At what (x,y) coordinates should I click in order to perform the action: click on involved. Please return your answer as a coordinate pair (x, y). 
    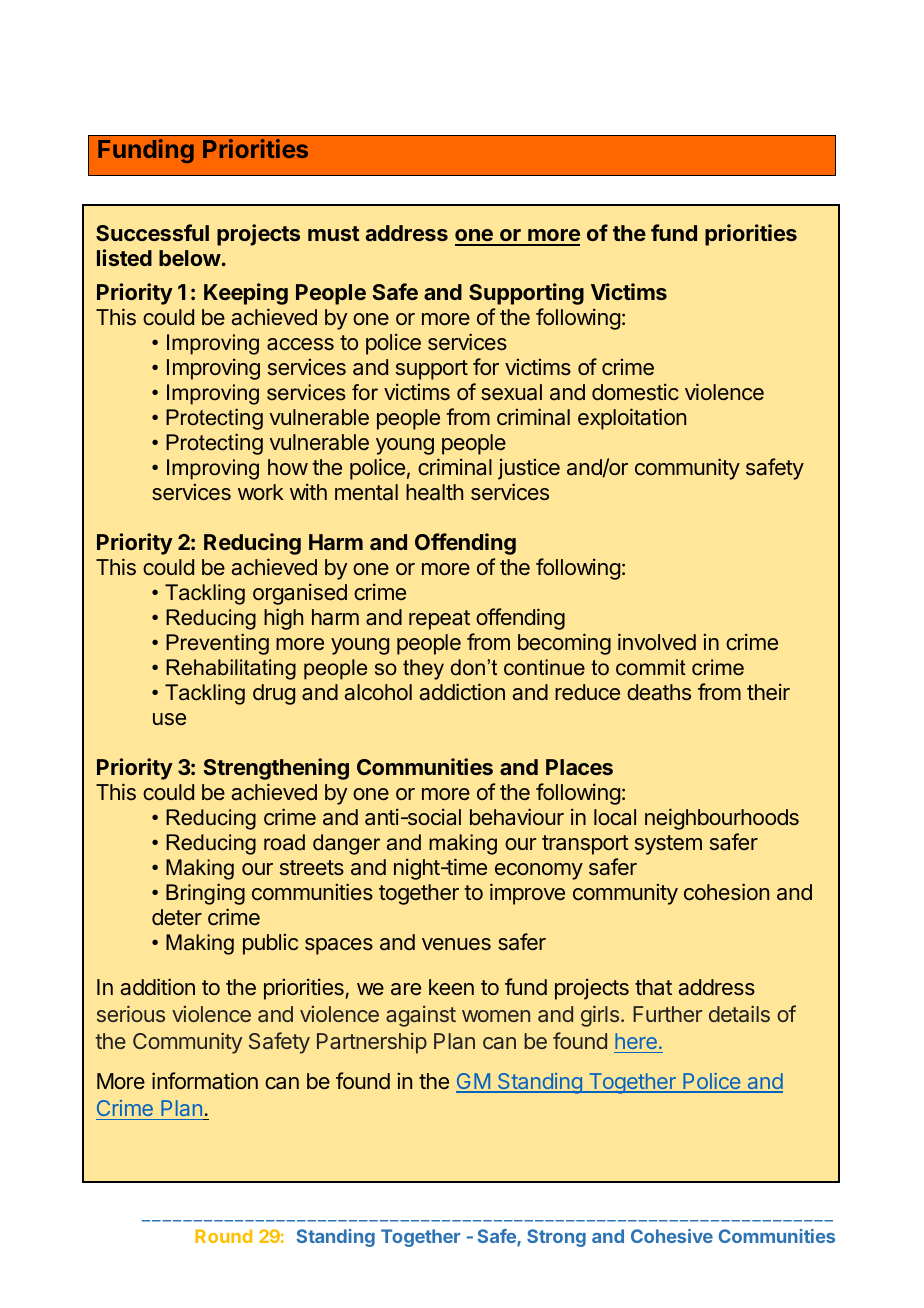
    Looking at the image, I should click on (657, 641).
